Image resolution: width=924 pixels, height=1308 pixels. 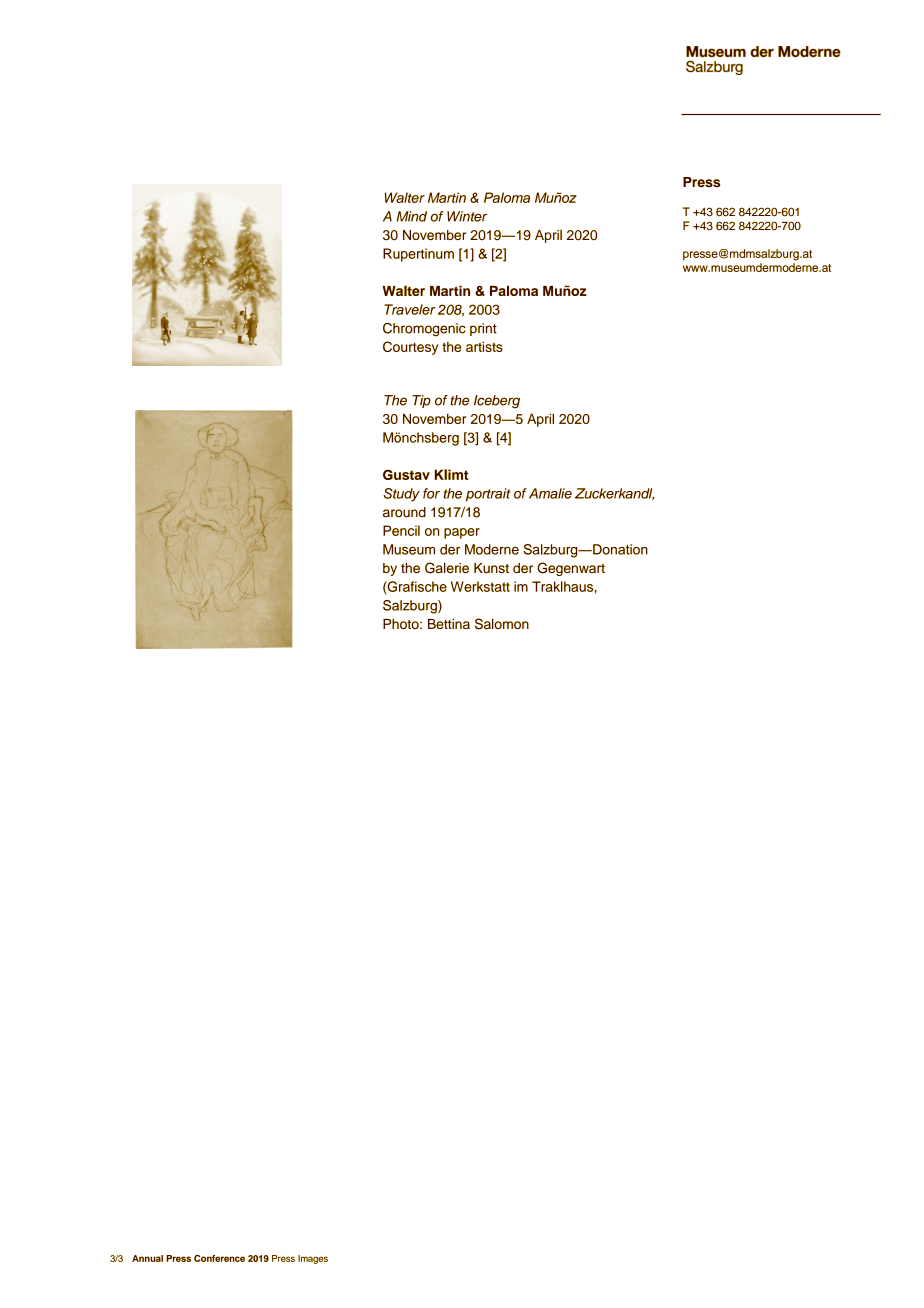 What do you see at coordinates (491, 568) in the screenshot?
I see `Kunst` at bounding box center [491, 568].
